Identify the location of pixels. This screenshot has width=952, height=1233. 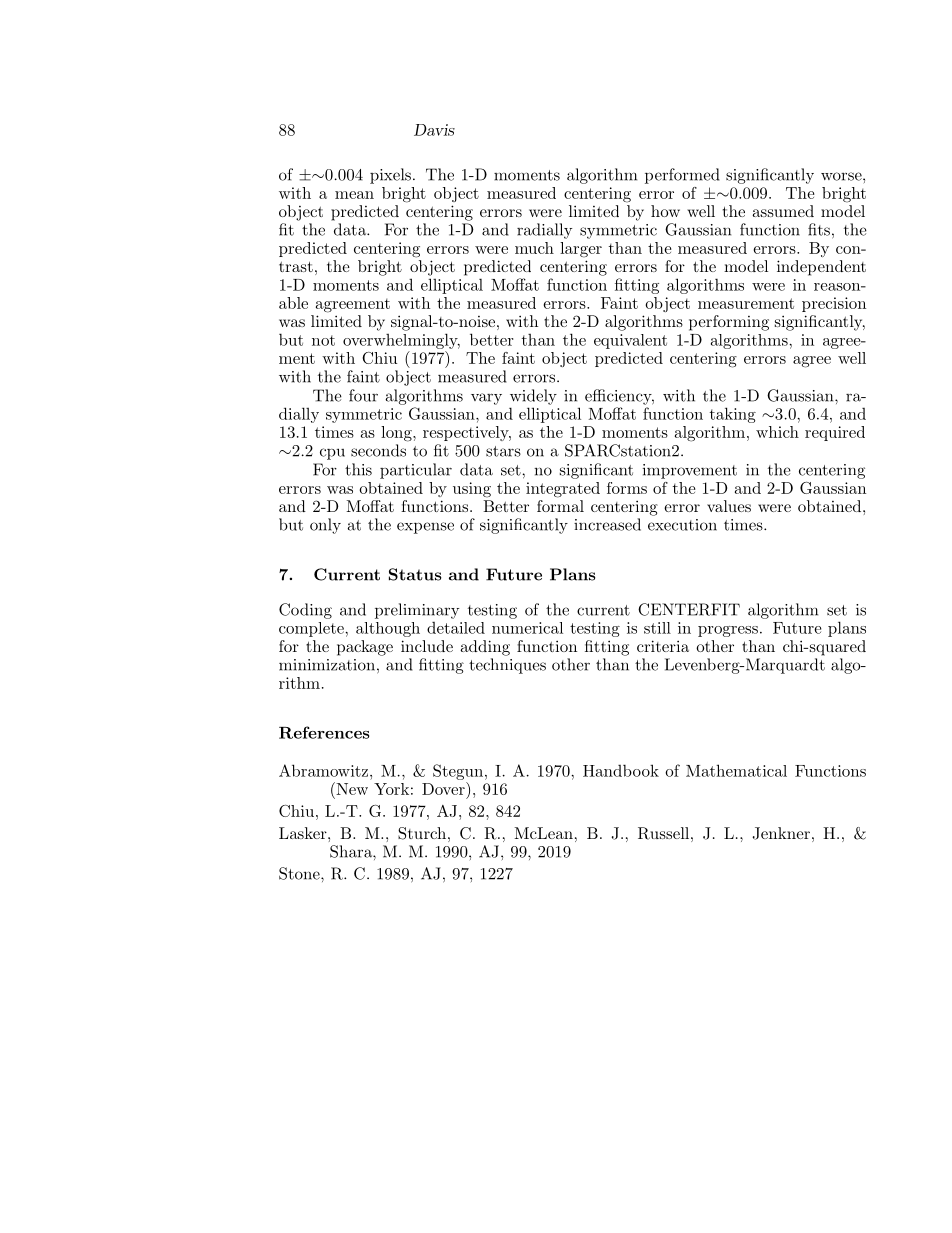
(390, 176).
